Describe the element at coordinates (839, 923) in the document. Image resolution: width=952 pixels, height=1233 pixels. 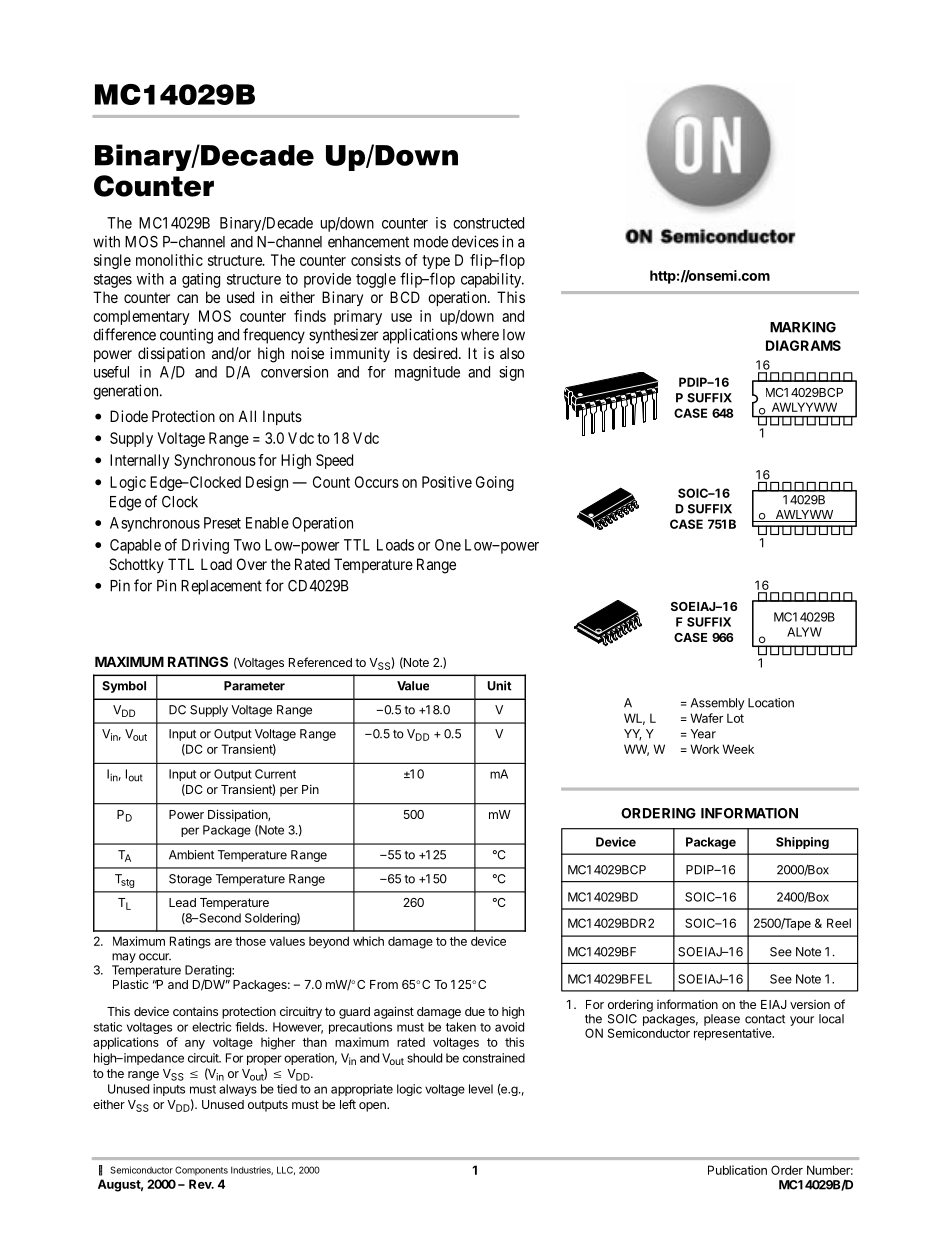
I see `Reel` at that location.
